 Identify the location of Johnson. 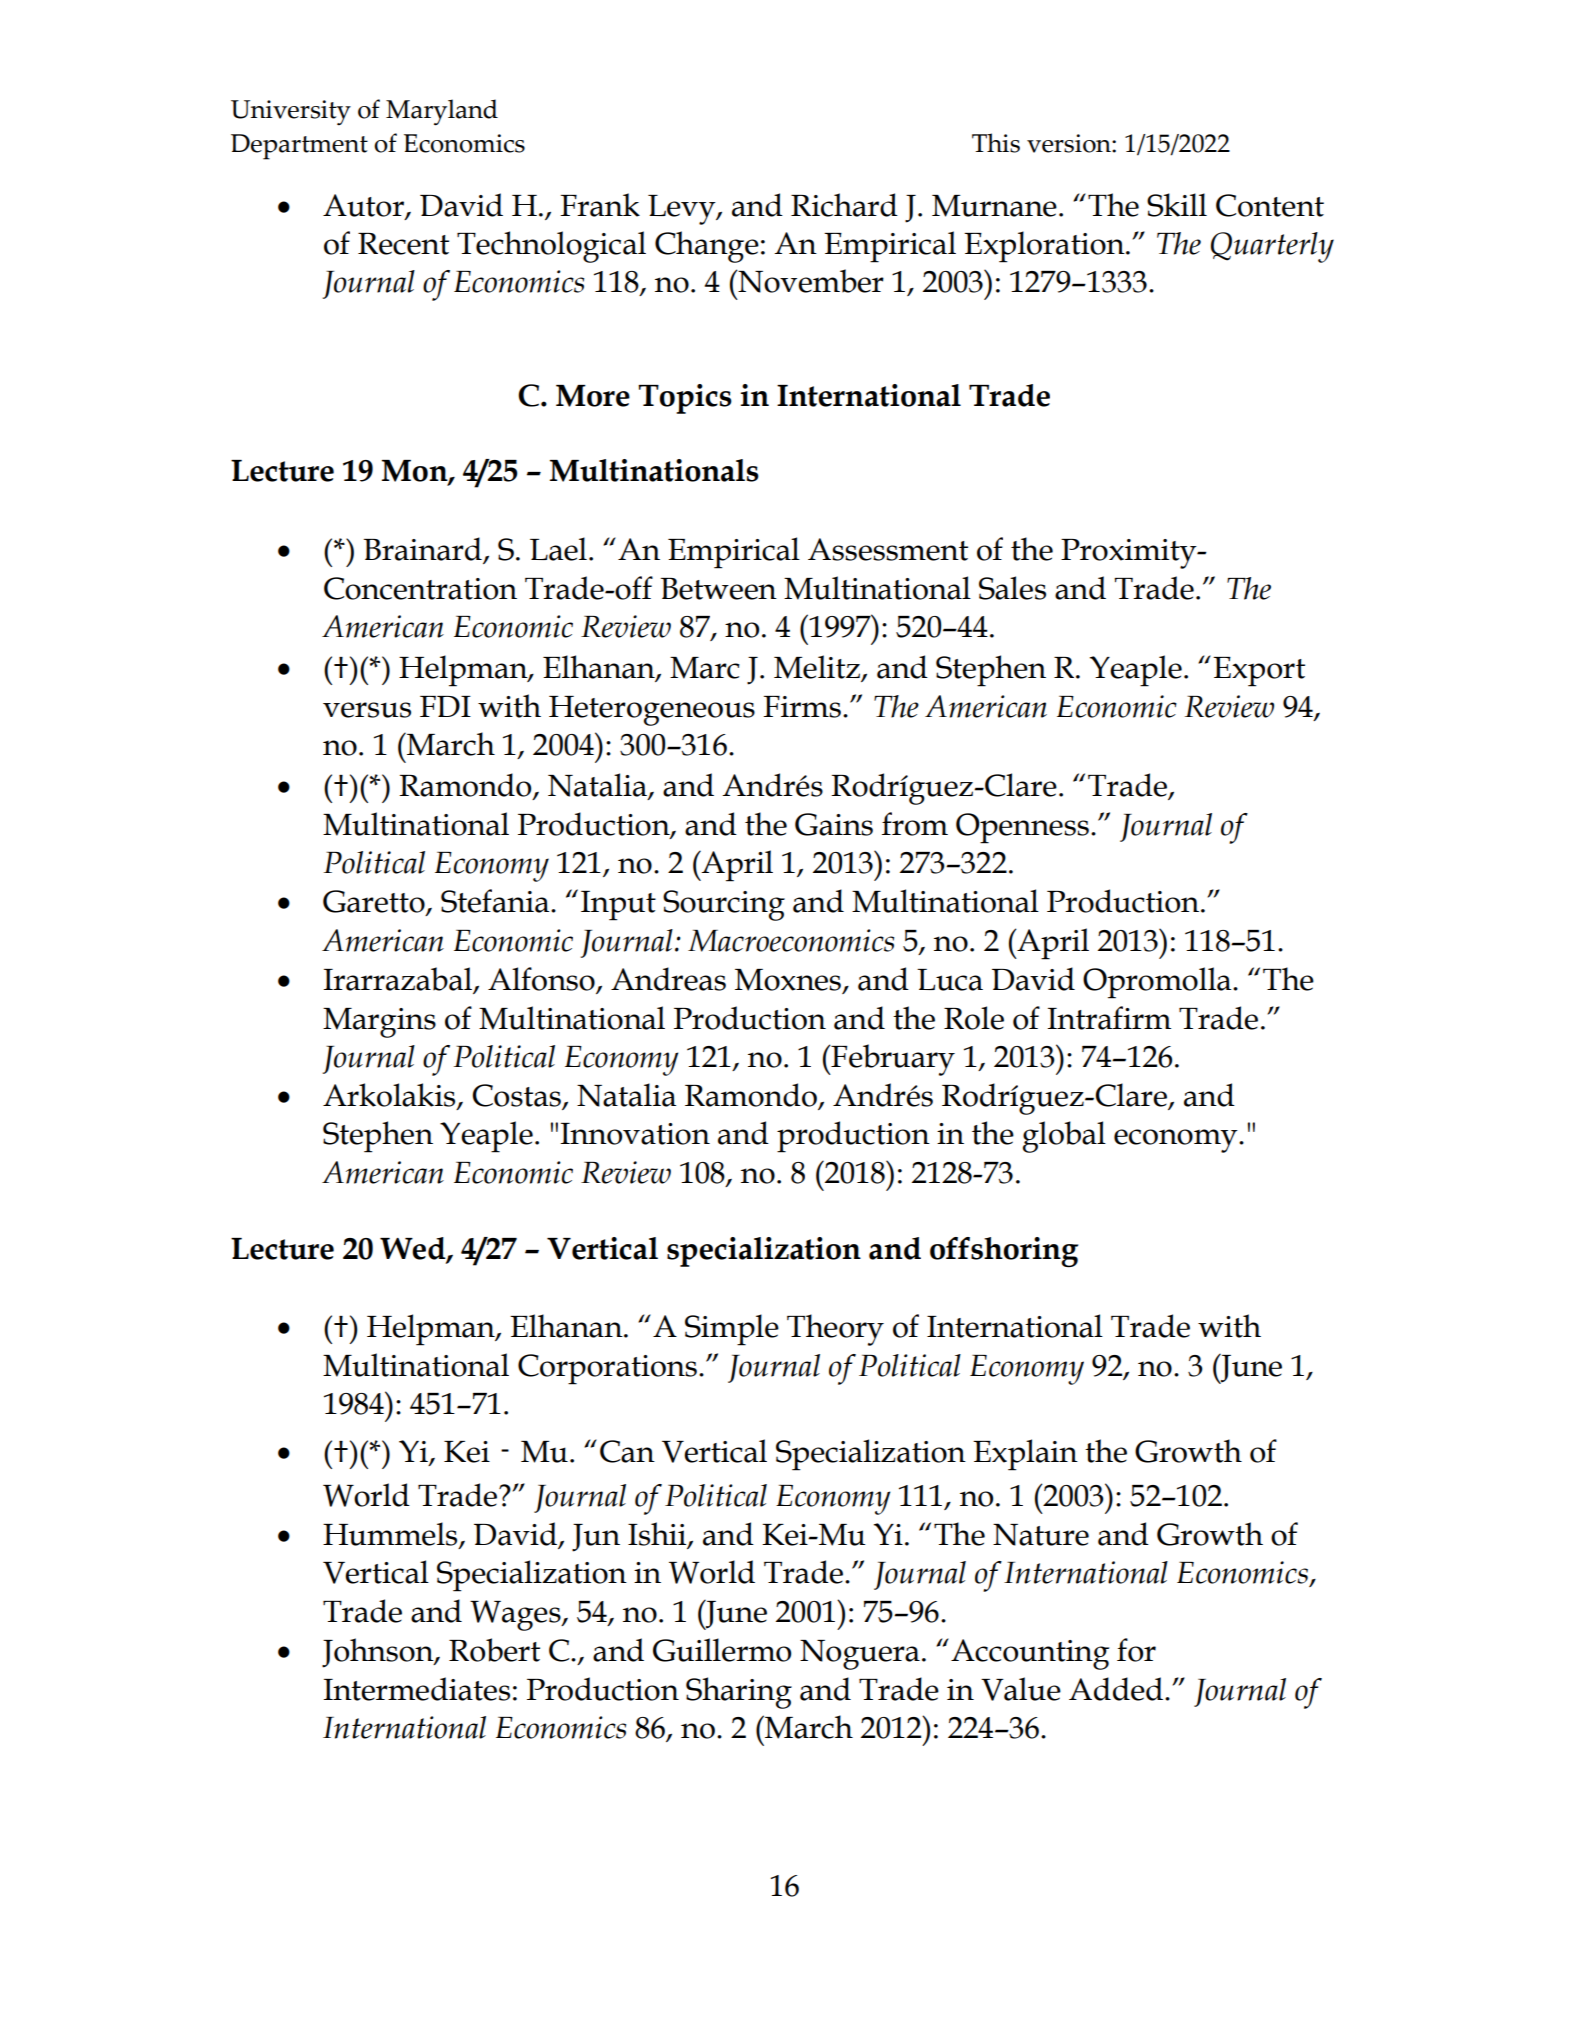
(379, 1653).
